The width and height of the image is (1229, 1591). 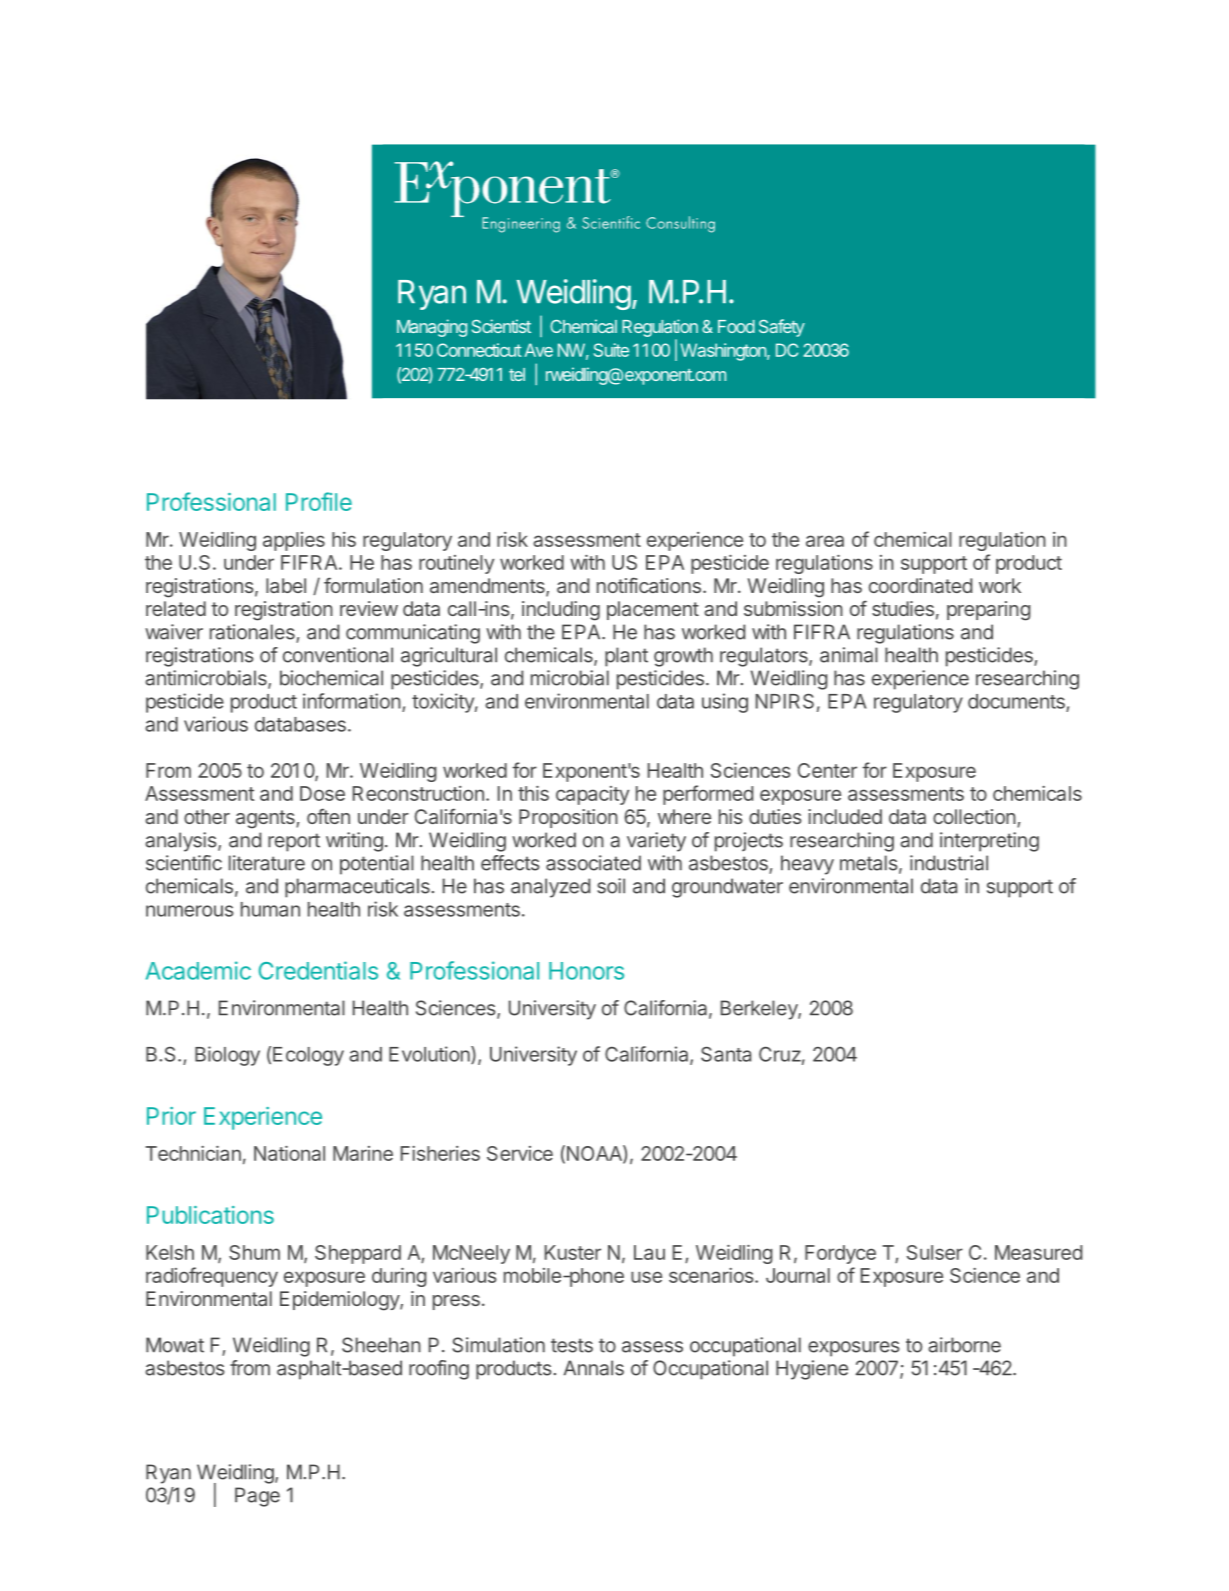 What do you see at coordinates (782, 328) in the image?
I see `Safety` at bounding box center [782, 328].
